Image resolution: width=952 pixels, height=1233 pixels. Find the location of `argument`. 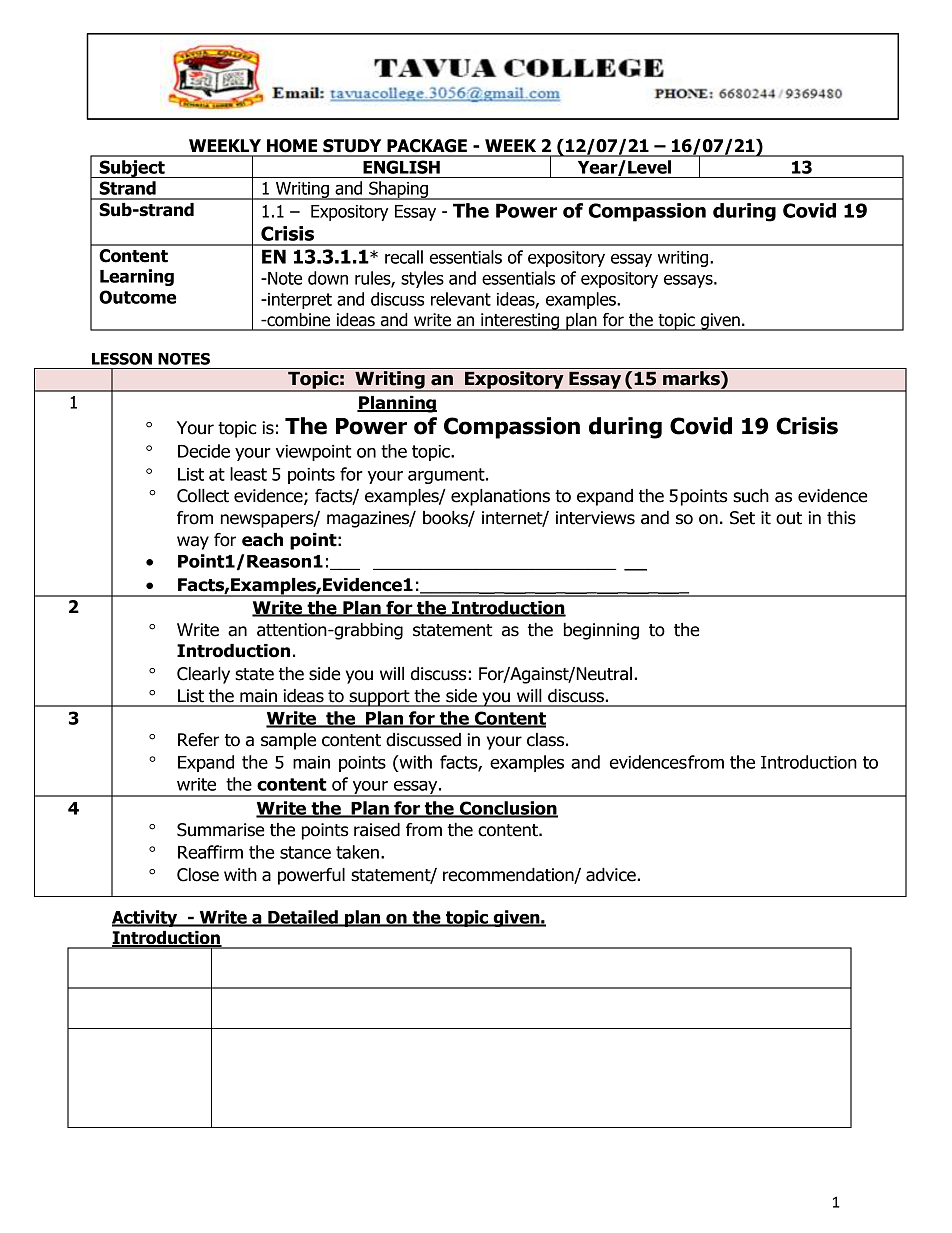

argument is located at coordinates (447, 476).
